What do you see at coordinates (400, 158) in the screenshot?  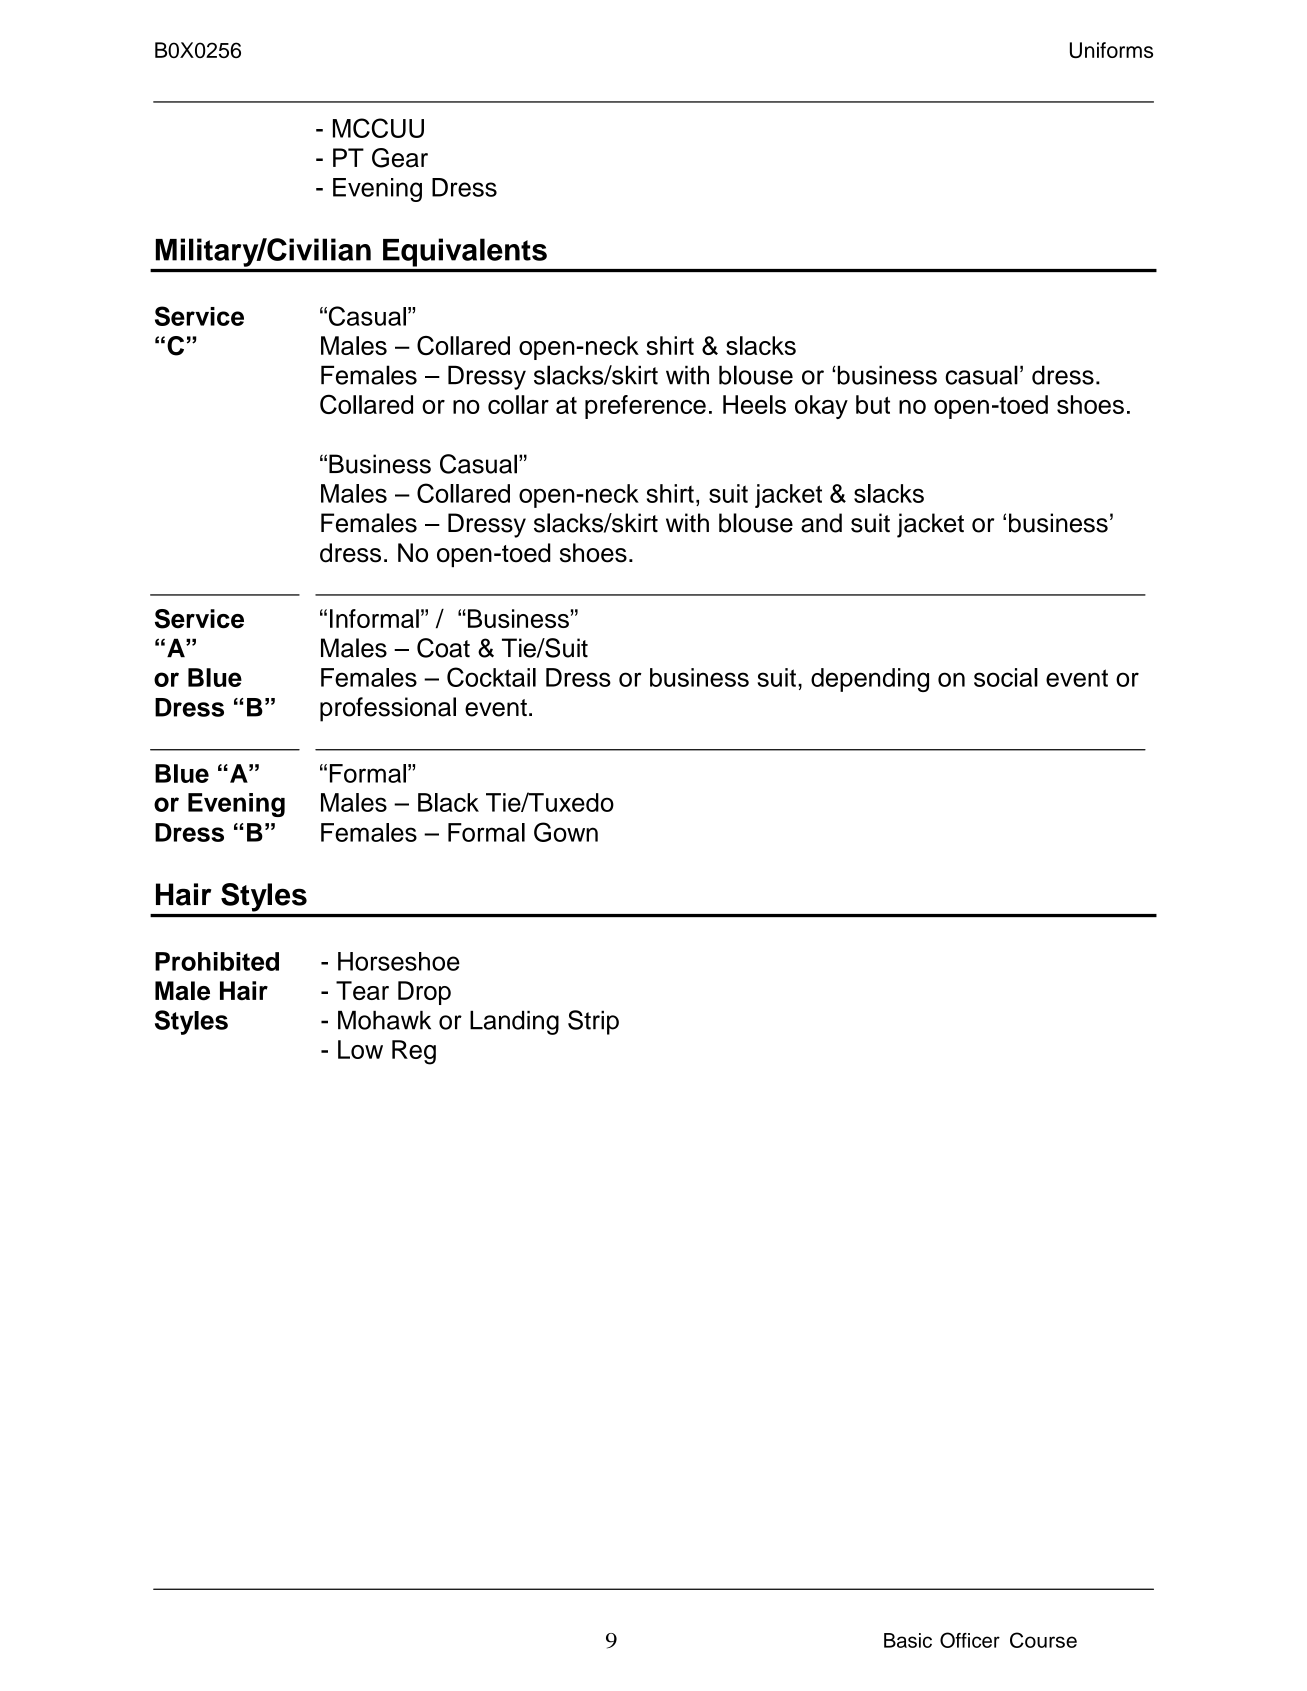 I see `Gear` at bounding box center [400, 158].
